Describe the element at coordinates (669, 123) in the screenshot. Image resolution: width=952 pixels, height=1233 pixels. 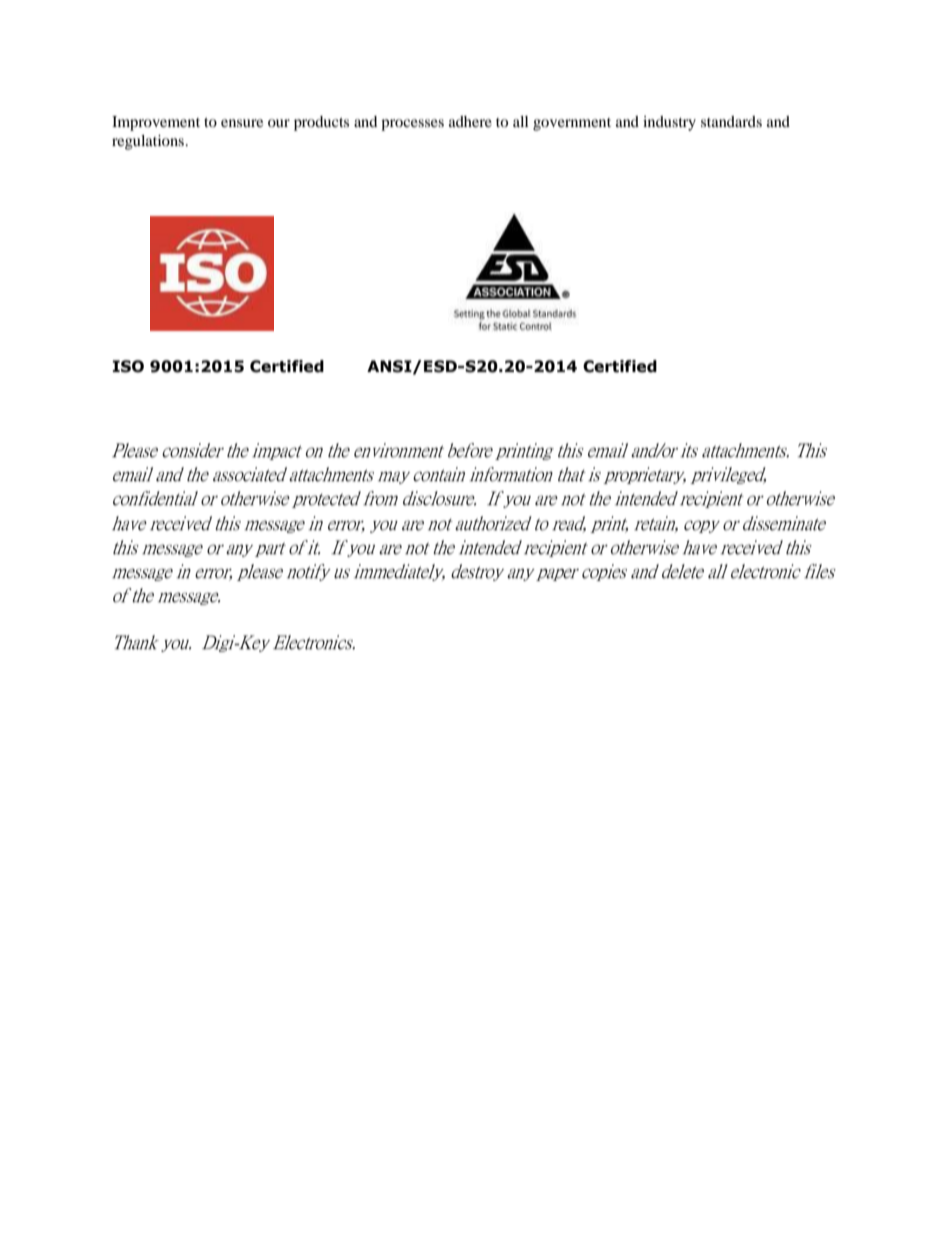
I see `industry` at that location.
